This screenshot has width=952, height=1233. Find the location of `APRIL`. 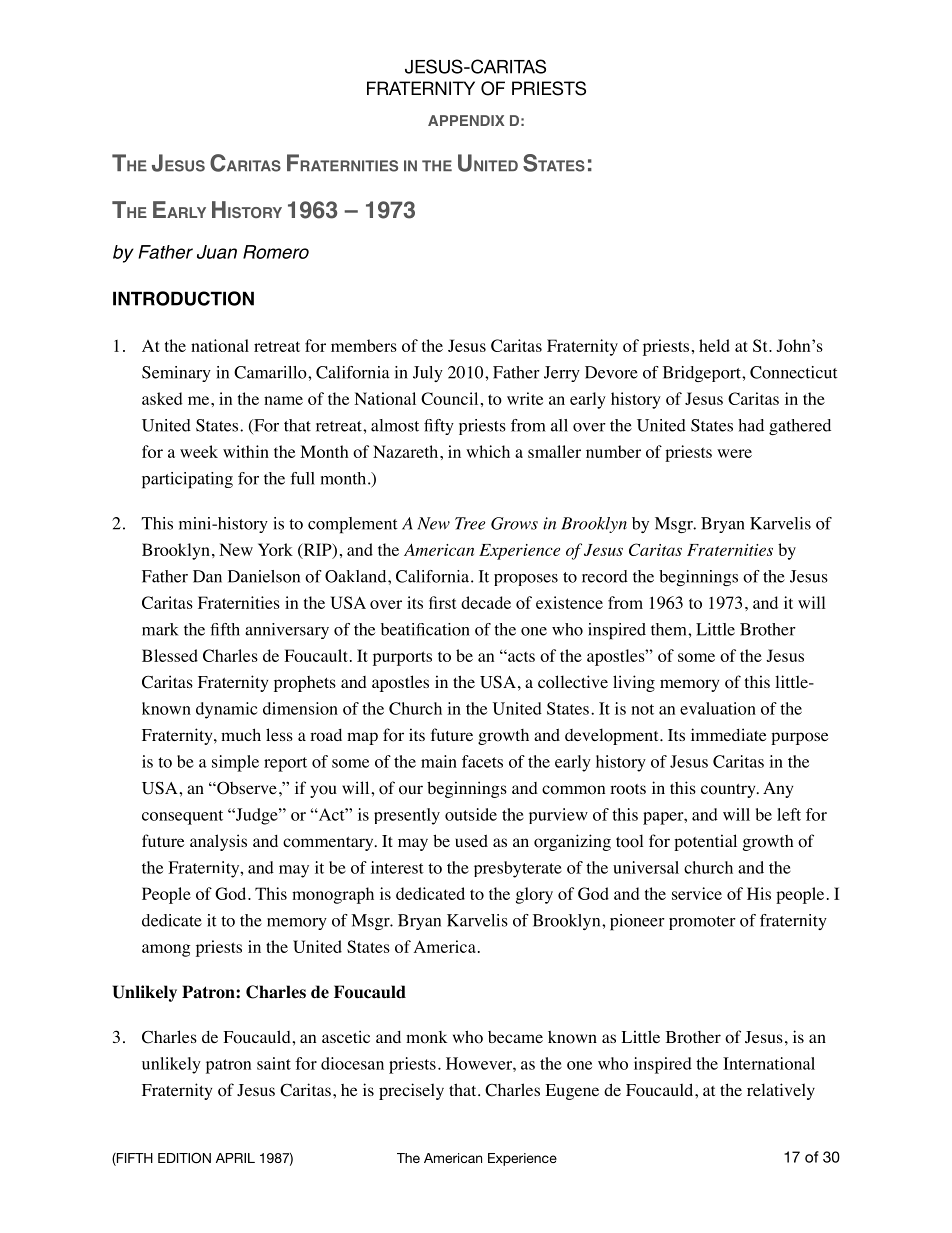

APRIL is located at coordinates (235, 1158).
